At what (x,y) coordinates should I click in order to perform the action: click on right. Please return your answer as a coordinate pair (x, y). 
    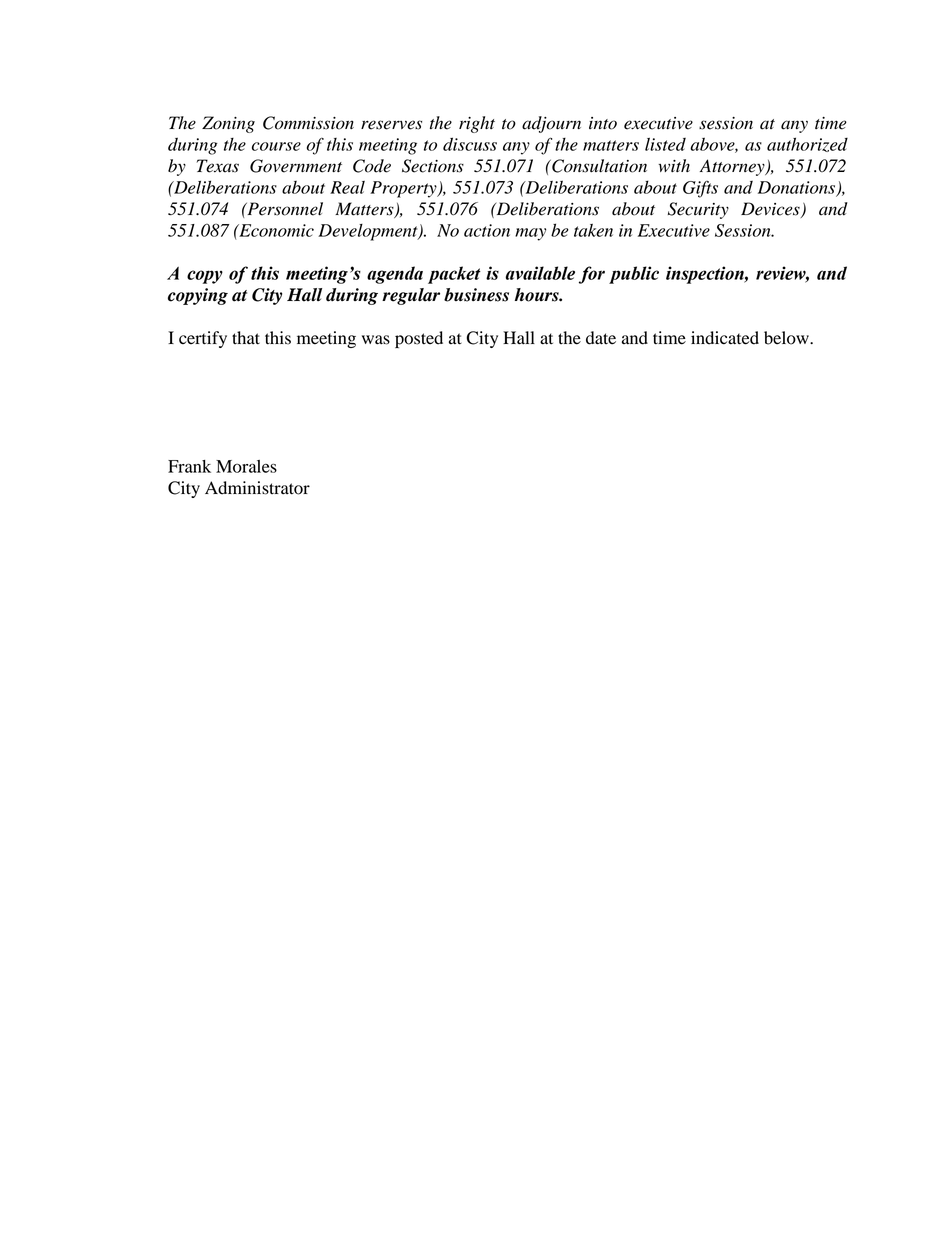
    Looking at the image, I should click on (477, 124).
